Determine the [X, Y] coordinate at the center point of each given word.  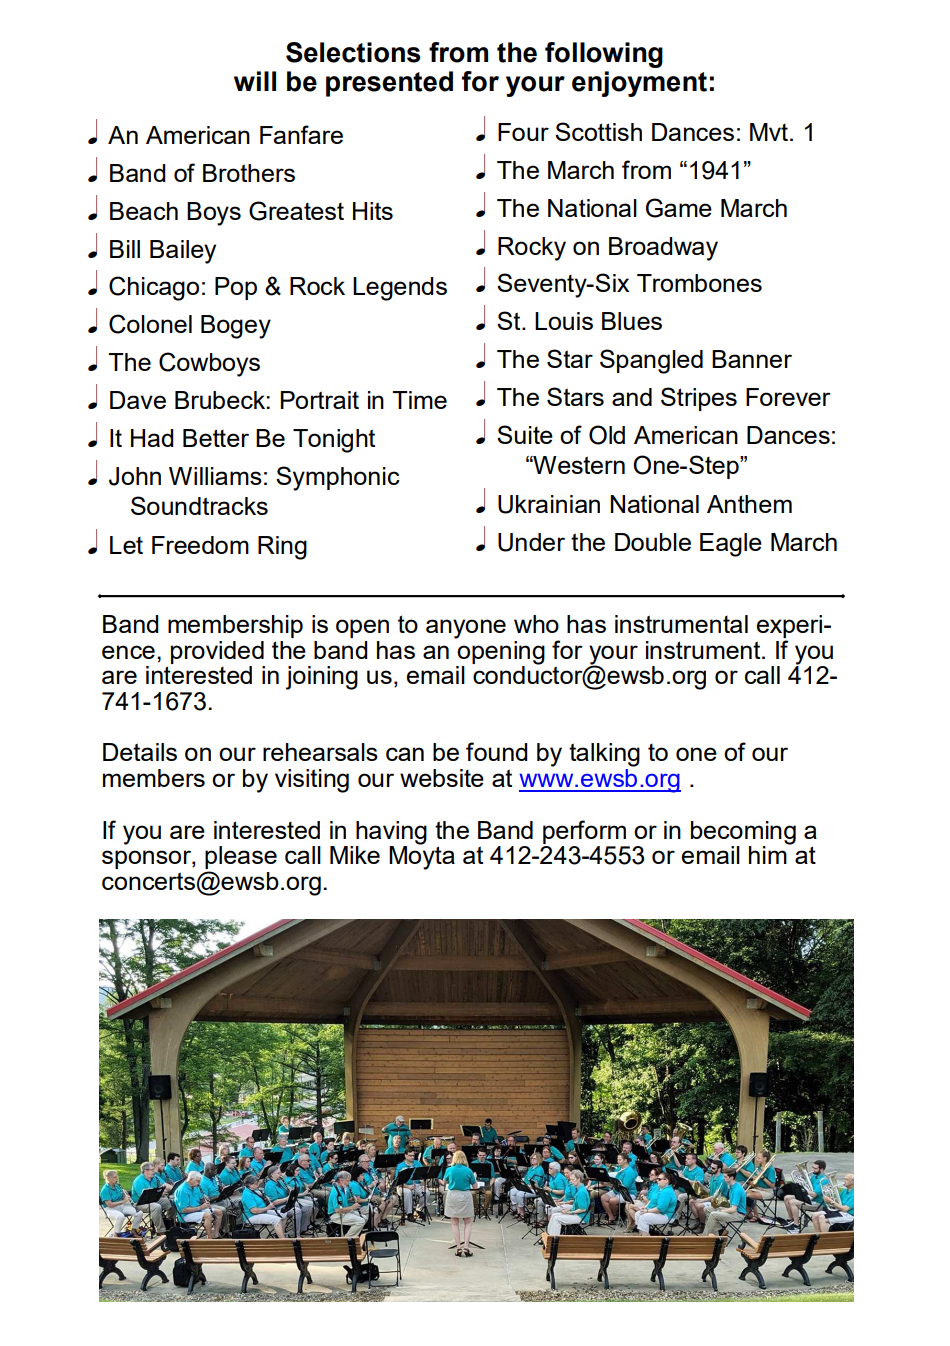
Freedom [200, 545]
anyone [466, 629]
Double [653, 542]
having [391, 834]
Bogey [236, 327]
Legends [400, 289]
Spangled [651, 361]
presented [389, 84]
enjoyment [639, 84]
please [241, 859]
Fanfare [301, 134]
